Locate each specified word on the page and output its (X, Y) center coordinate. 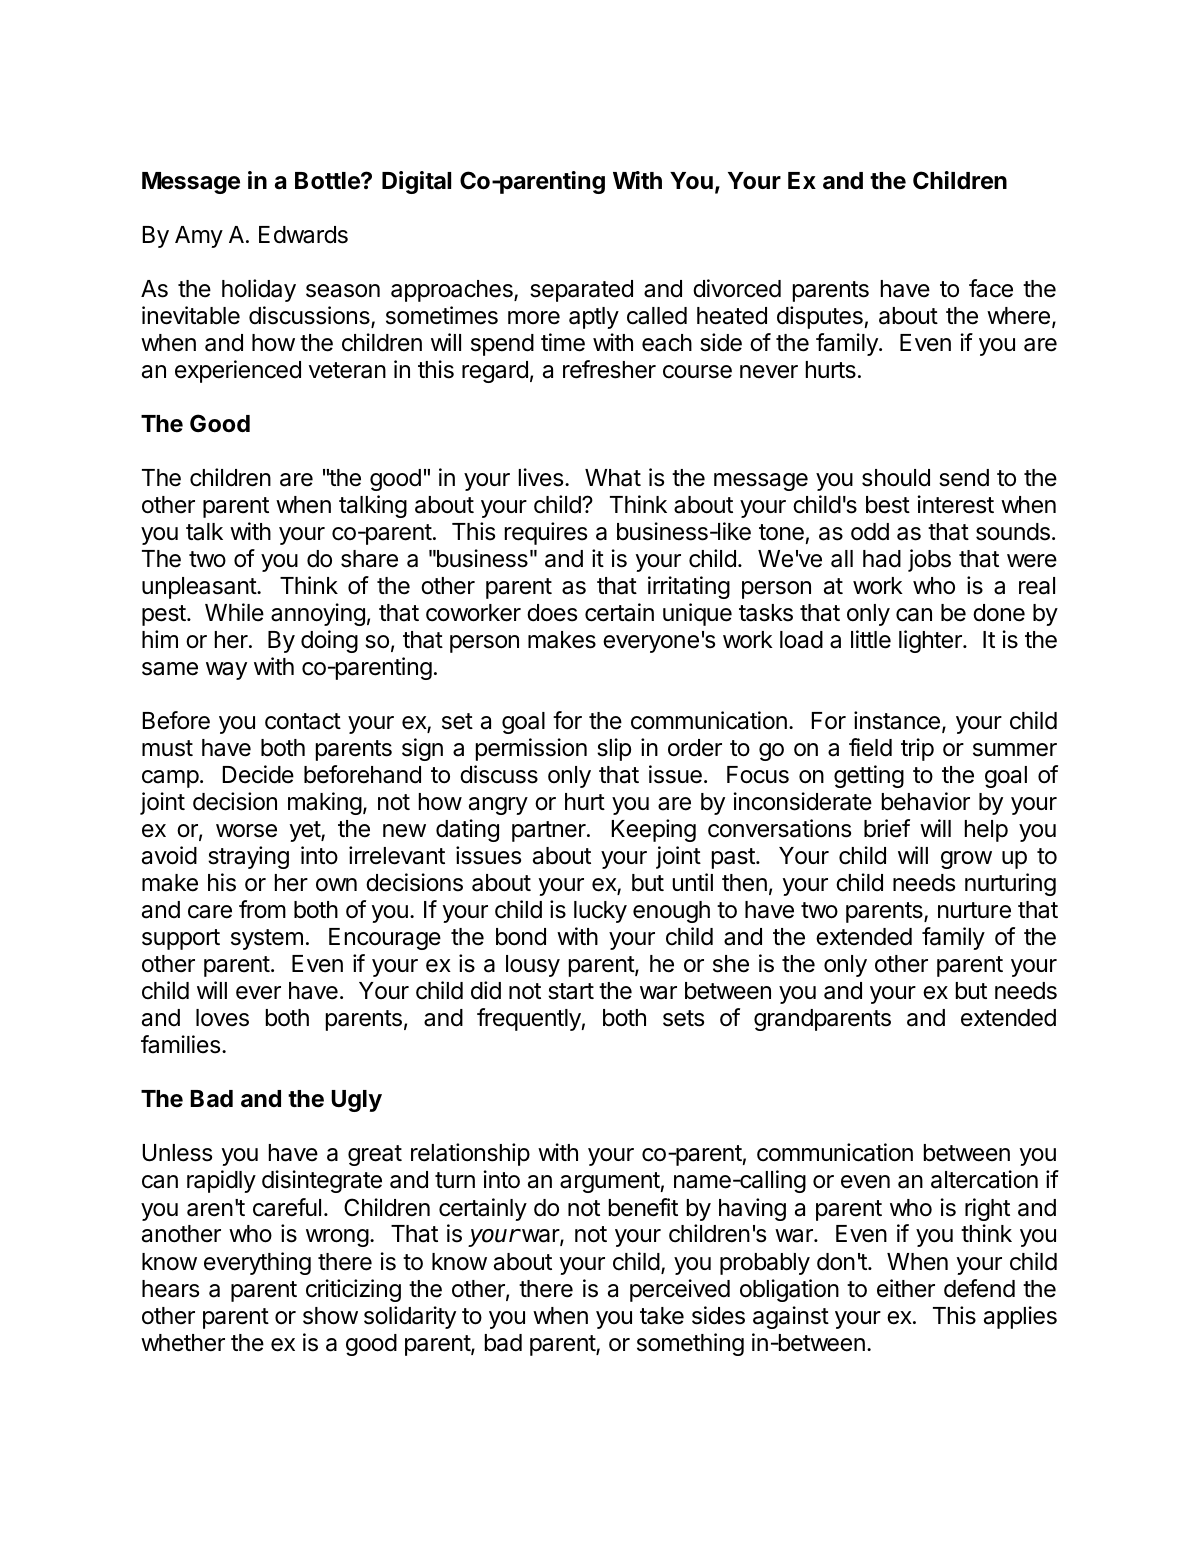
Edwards (303, 235)
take (662, 1316)
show (330, 1316)
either (906, 1288)
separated (581, 291)
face (991, 288)
